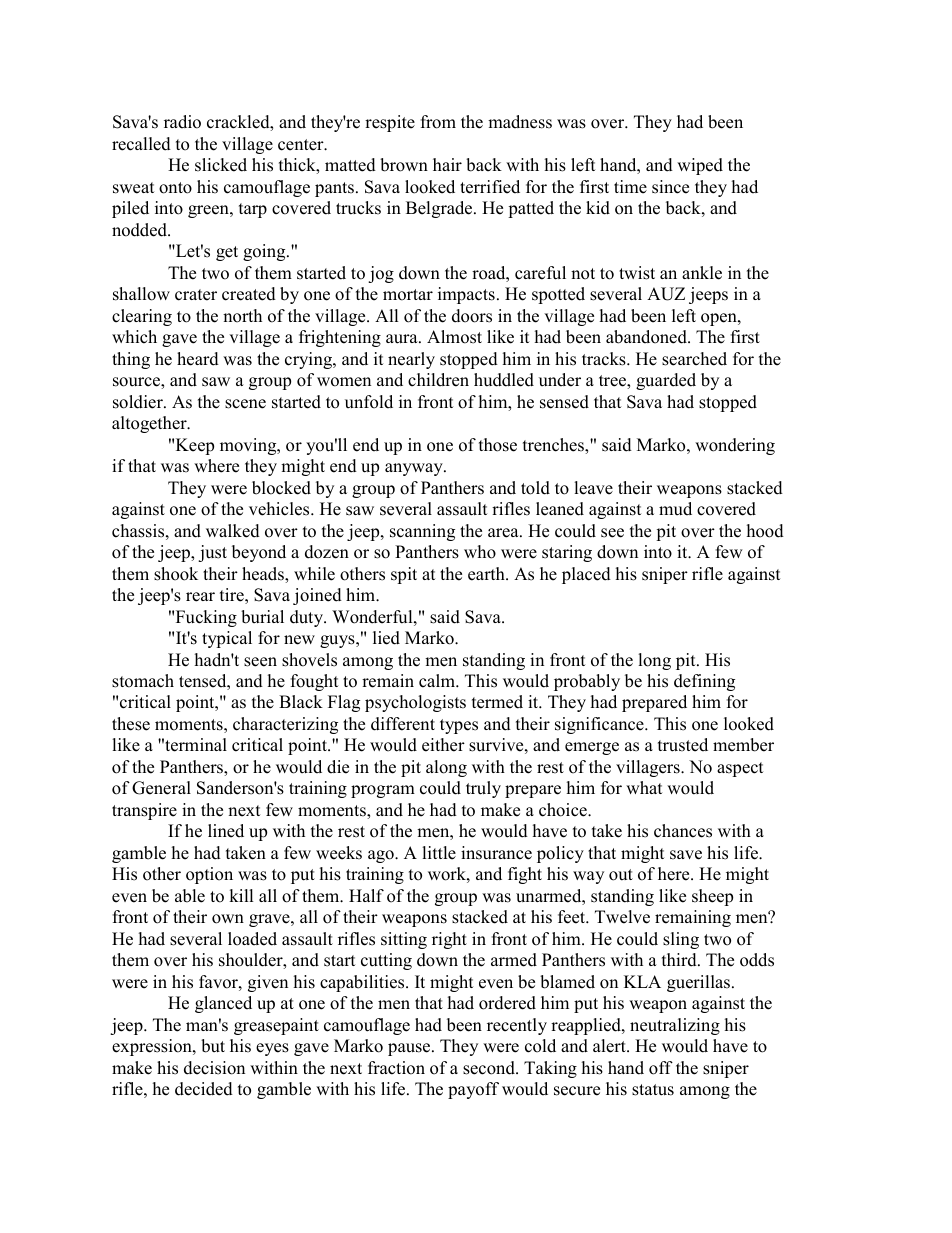 The height and width of the screenshot is (1233, 952). What do you see at coordinates (198, 359) in the screenshot?
I see `heard` at bounding box center [198, 359].
